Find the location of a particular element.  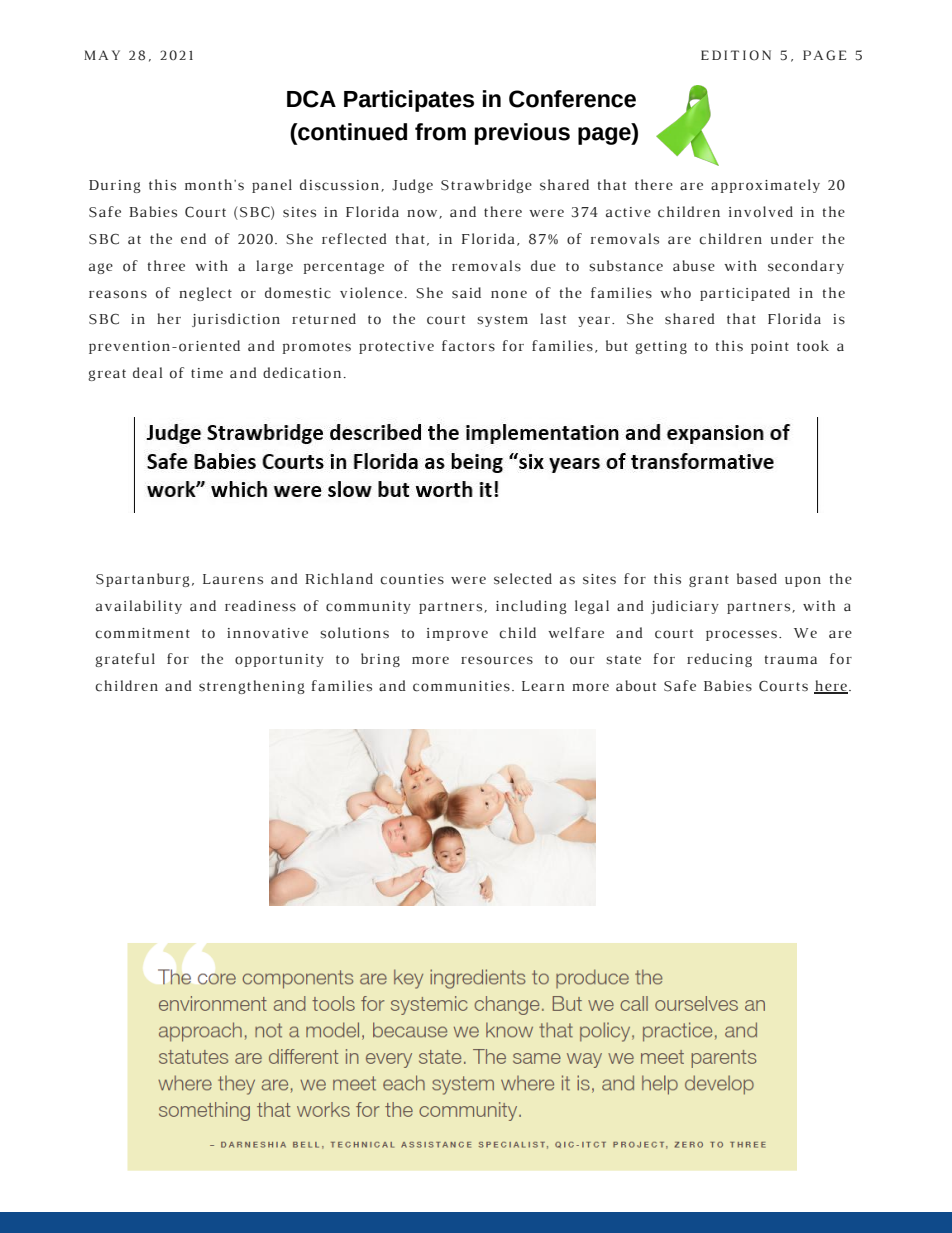

MAY is located at coordinates (102, 55).
